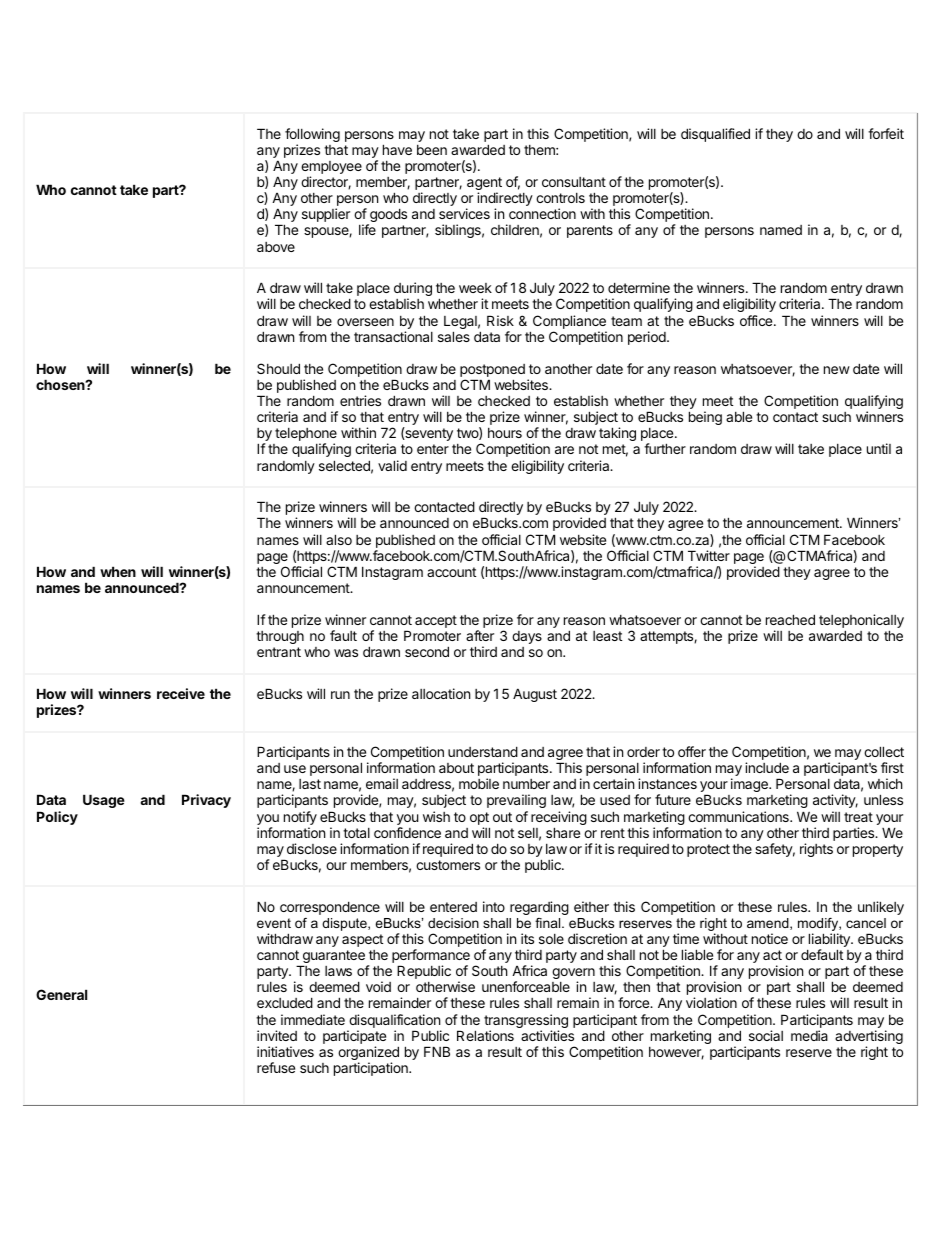 Image resolution: width=952 pixels, height=1233 pixels. I want to click on agent, so click(484, 185).
